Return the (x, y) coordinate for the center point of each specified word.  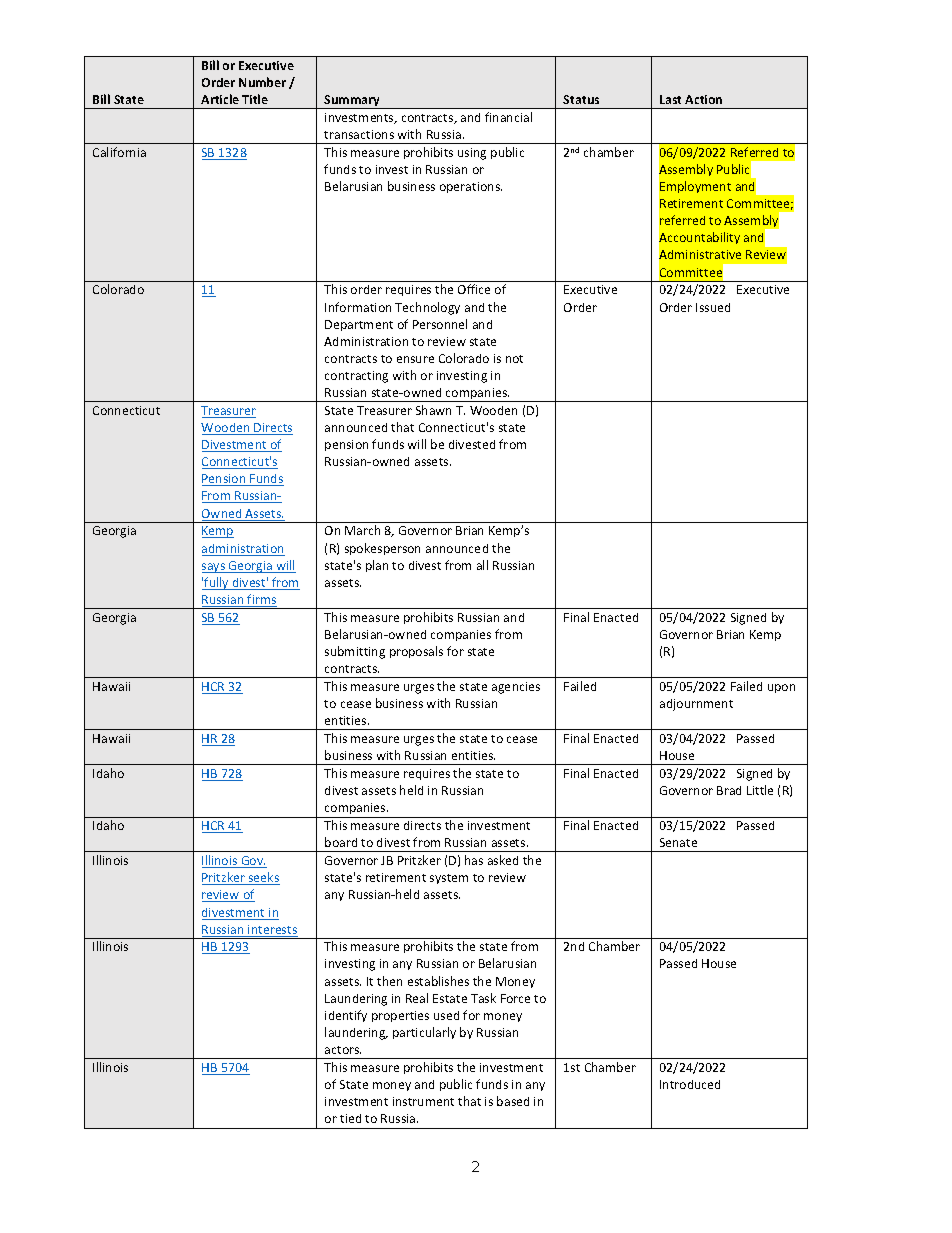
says (214, 568)
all (482, 565)
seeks (263, 878)
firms (261, 600)
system (449, 879)
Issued (713, 307)
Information (358, 307)
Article (220, 99)
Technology (427, 308)
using (472, 154)
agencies (516, 688)
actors (343, 1050)
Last (670, 99)
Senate (678, 842)
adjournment (696, 705)
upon (781, 688)
